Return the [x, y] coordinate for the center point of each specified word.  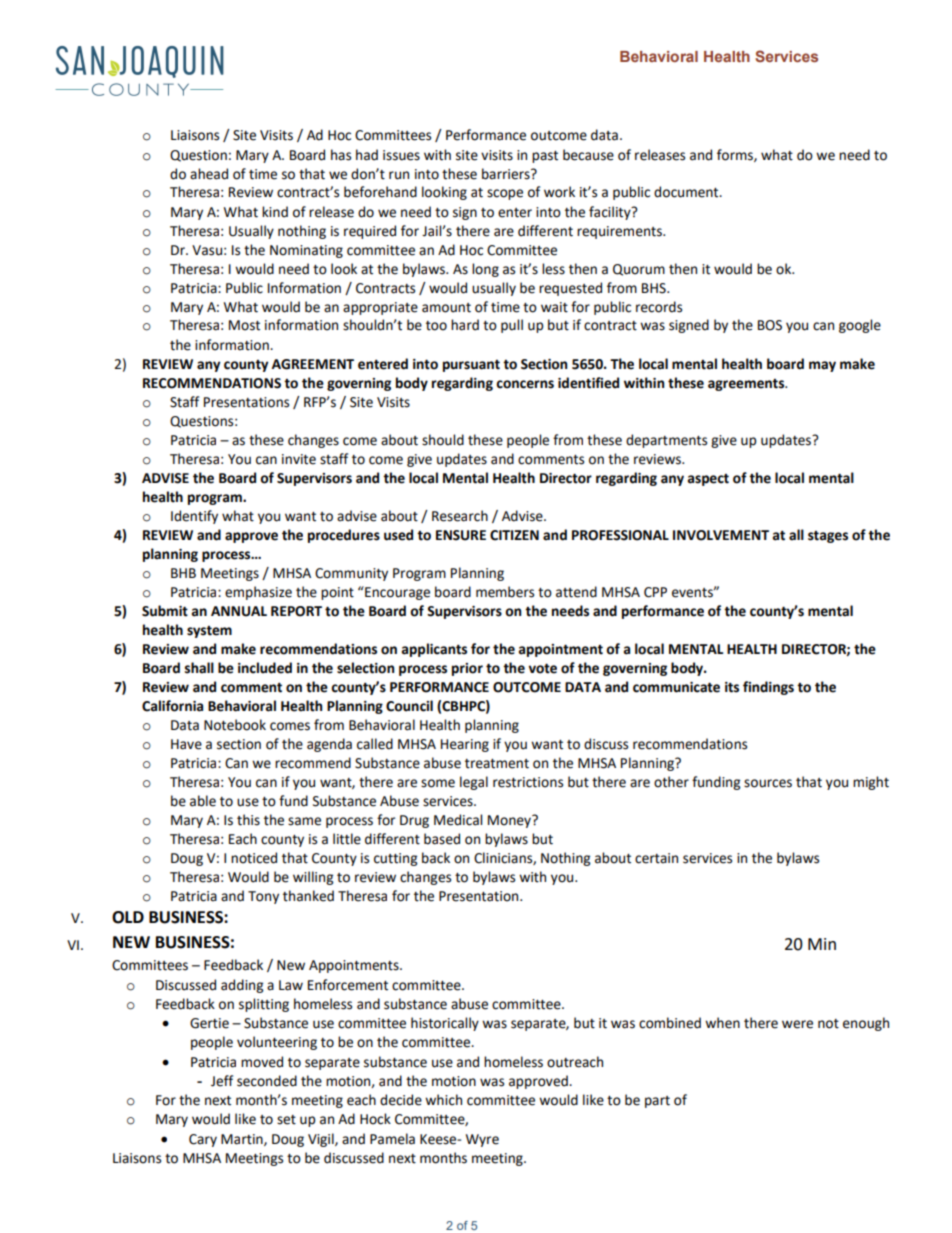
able [203, 801]
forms [736, 155]
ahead [209, 174]
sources [768, 783]
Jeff [222, 1081]
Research [460, 516]
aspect [708, 480]
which [443, 1100]
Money [510, 821]
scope [505, 194]
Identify [194, 517]
